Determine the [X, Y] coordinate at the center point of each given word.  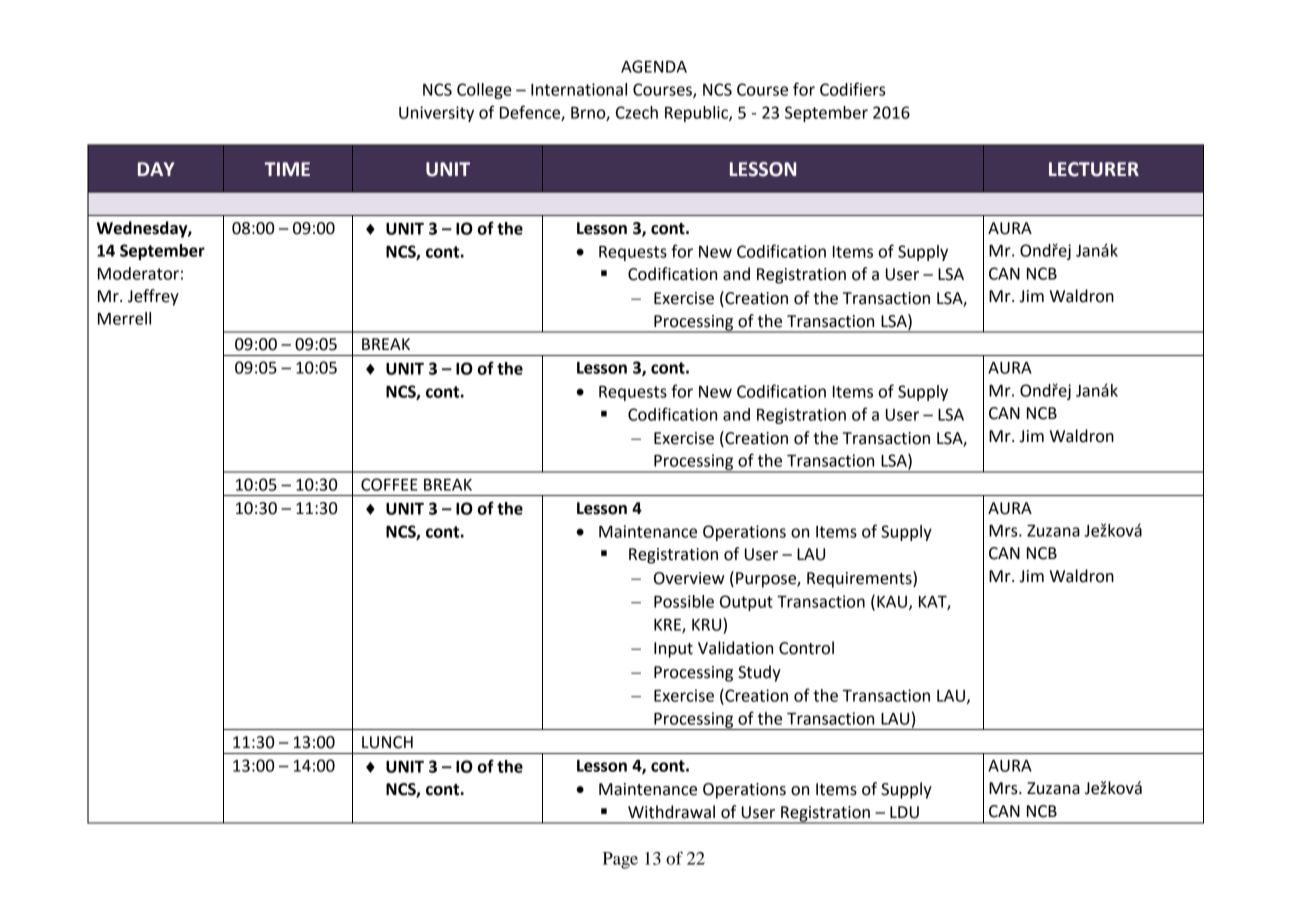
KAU [892, 602]
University [436, 114]
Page [620, 860]
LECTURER [1094, 169]
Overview [689, 578]
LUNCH [387, 742]
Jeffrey [153, 297]
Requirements [860, 579]
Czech [637, 112]
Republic [697, 114]
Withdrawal [671, 812]
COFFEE [389, 484]
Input [673, 650]
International [579, 89]
